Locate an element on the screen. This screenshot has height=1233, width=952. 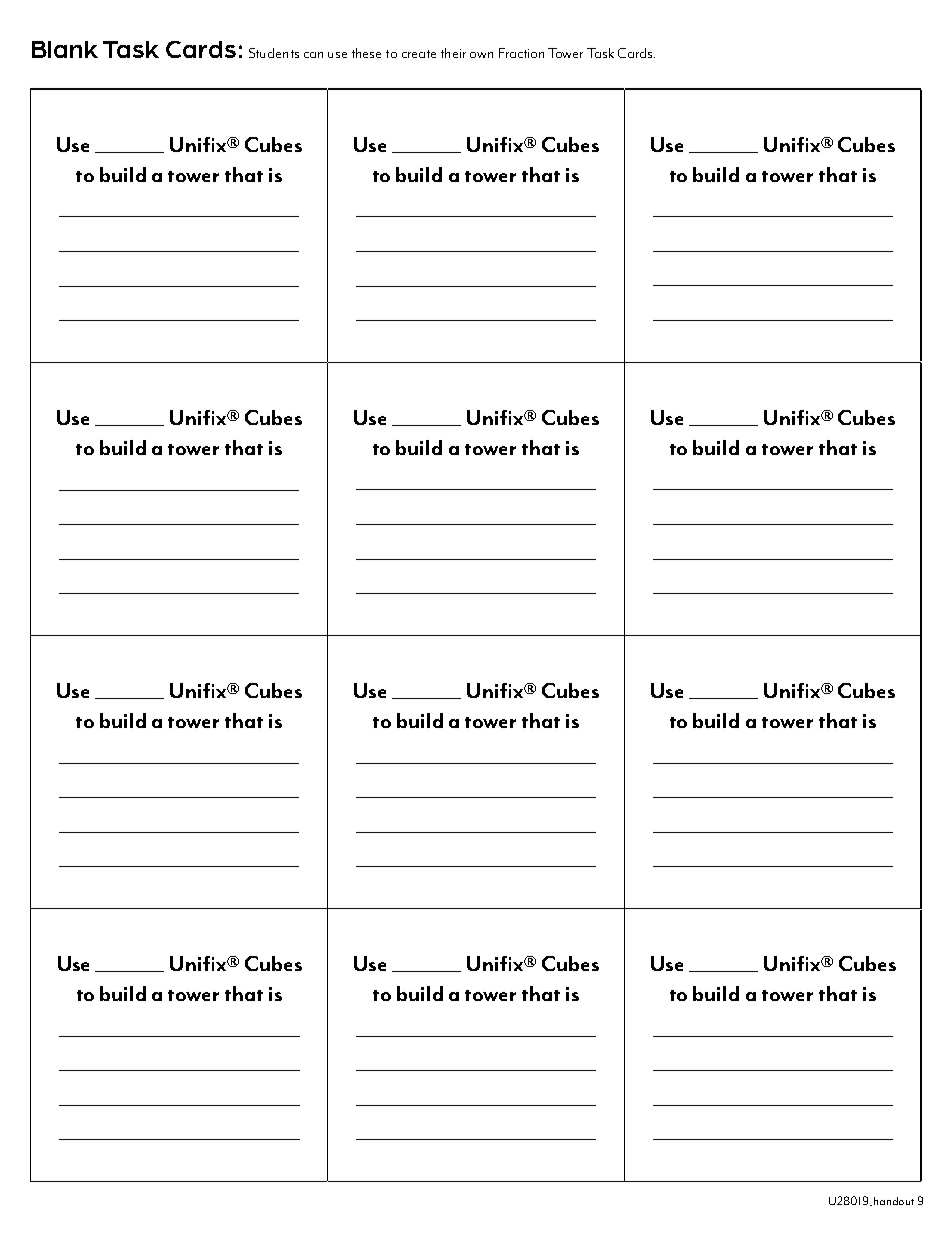
own is located at coordinates (481, 55).
